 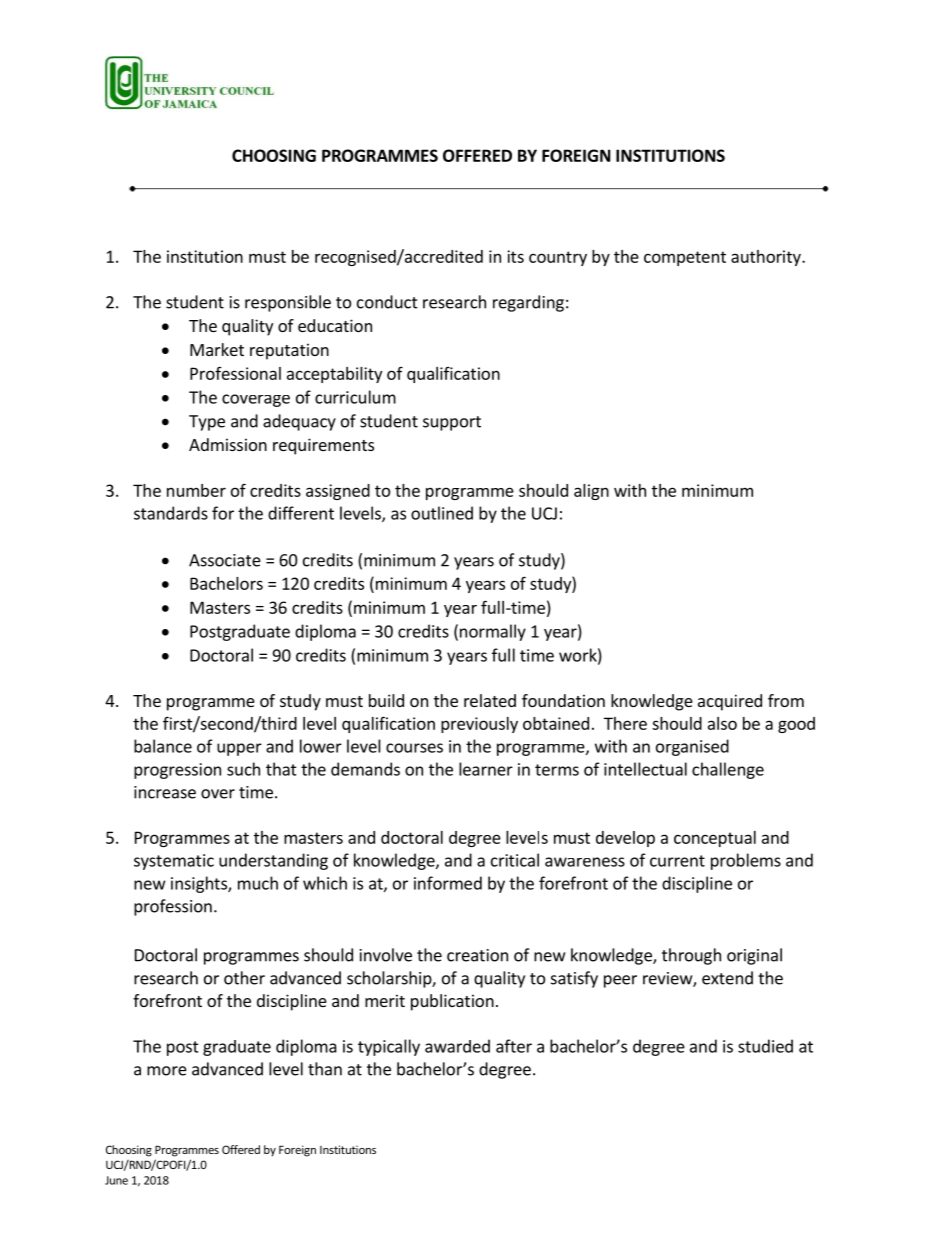 I want to click on align, so click(x=591, y=492).
